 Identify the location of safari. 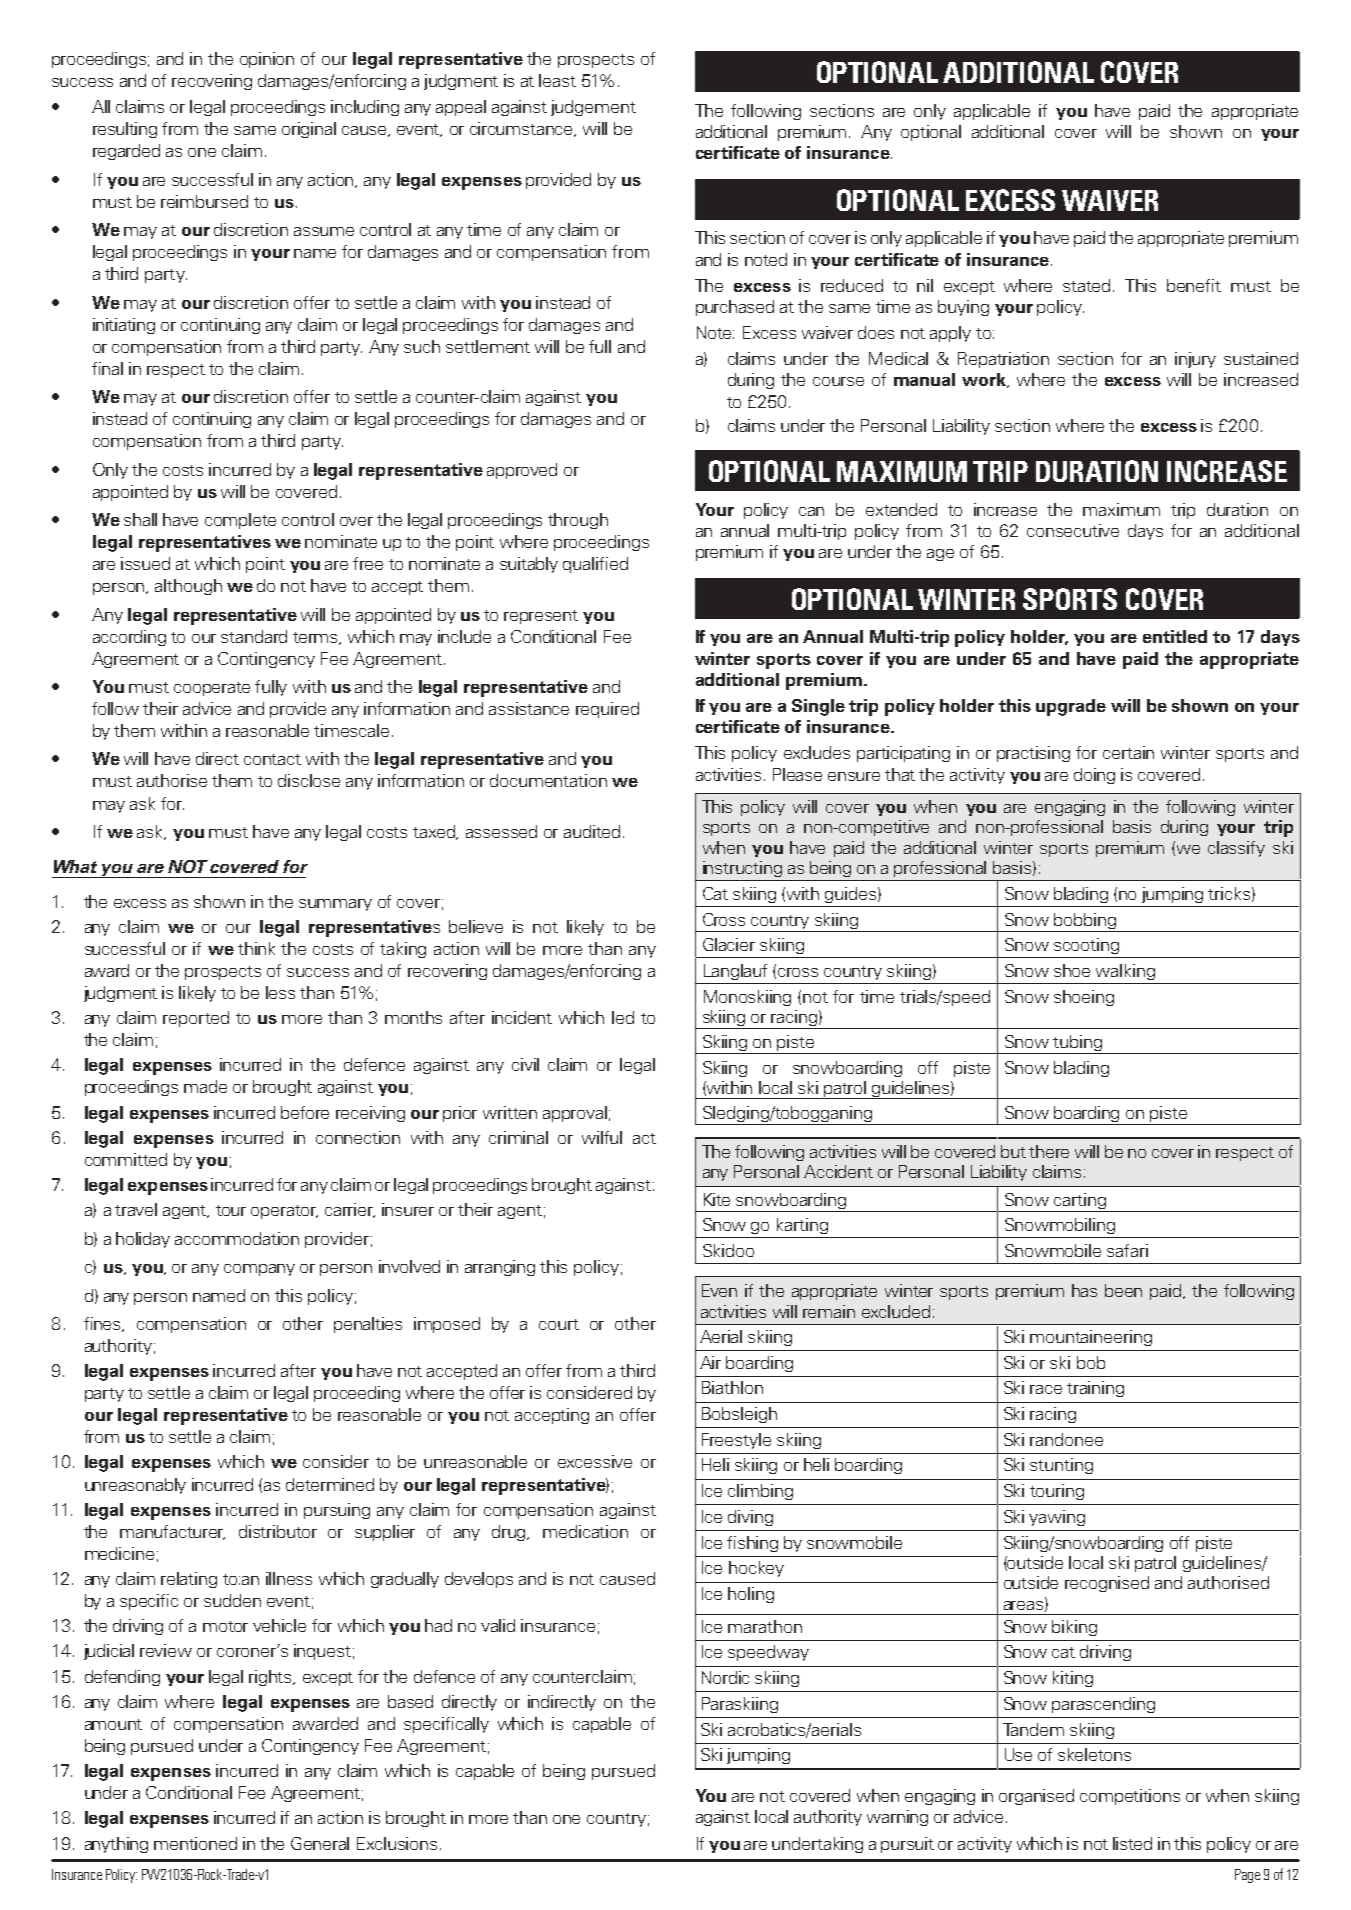
(1127, 1250).
